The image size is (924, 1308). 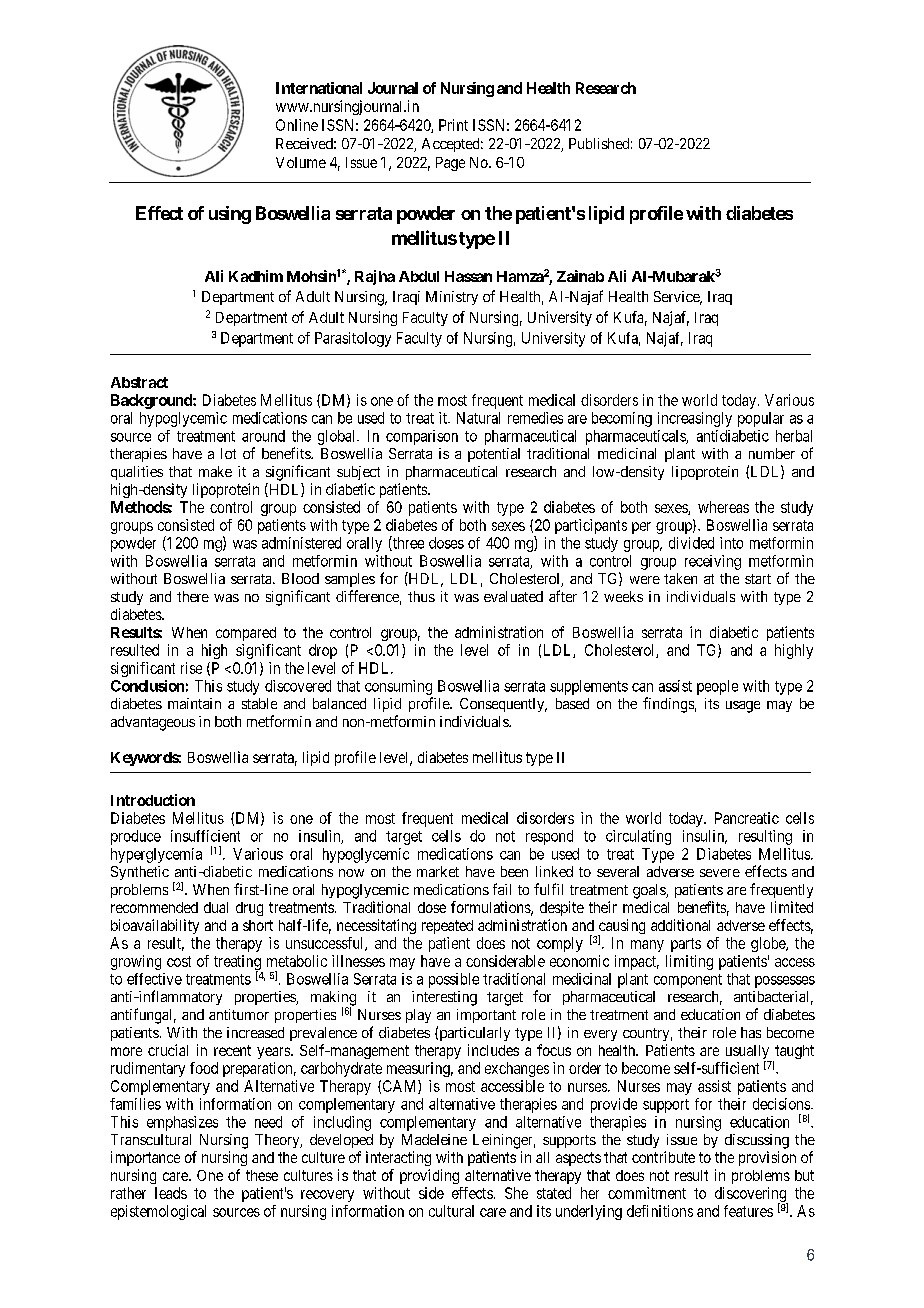 I want to click on market, so click(x=438, y=871).
